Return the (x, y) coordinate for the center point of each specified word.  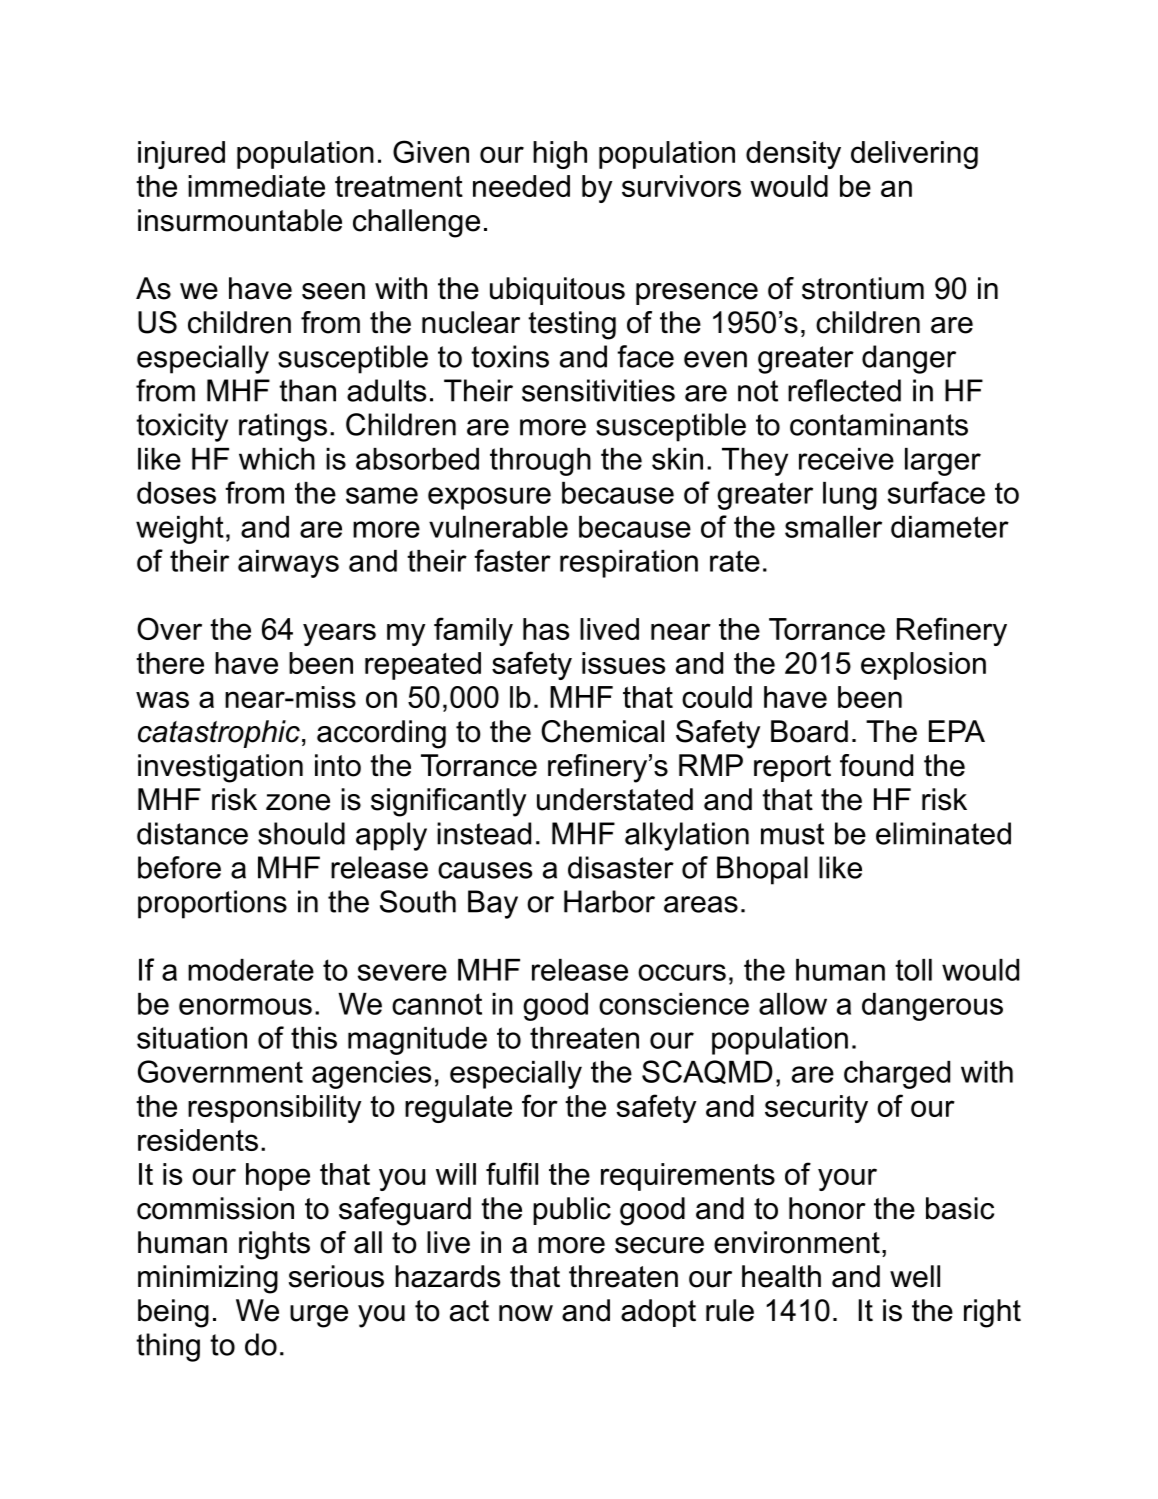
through (540, 462)
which (277, 459)
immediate (256, 186)
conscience (674, 1004)
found (876, 765)
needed (521, 186)
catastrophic (219, 734)
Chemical (602, 731)
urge (319, 1316)
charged (897, 1075)
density (793, 155)
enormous (245, 1006)
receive (846, 459)
